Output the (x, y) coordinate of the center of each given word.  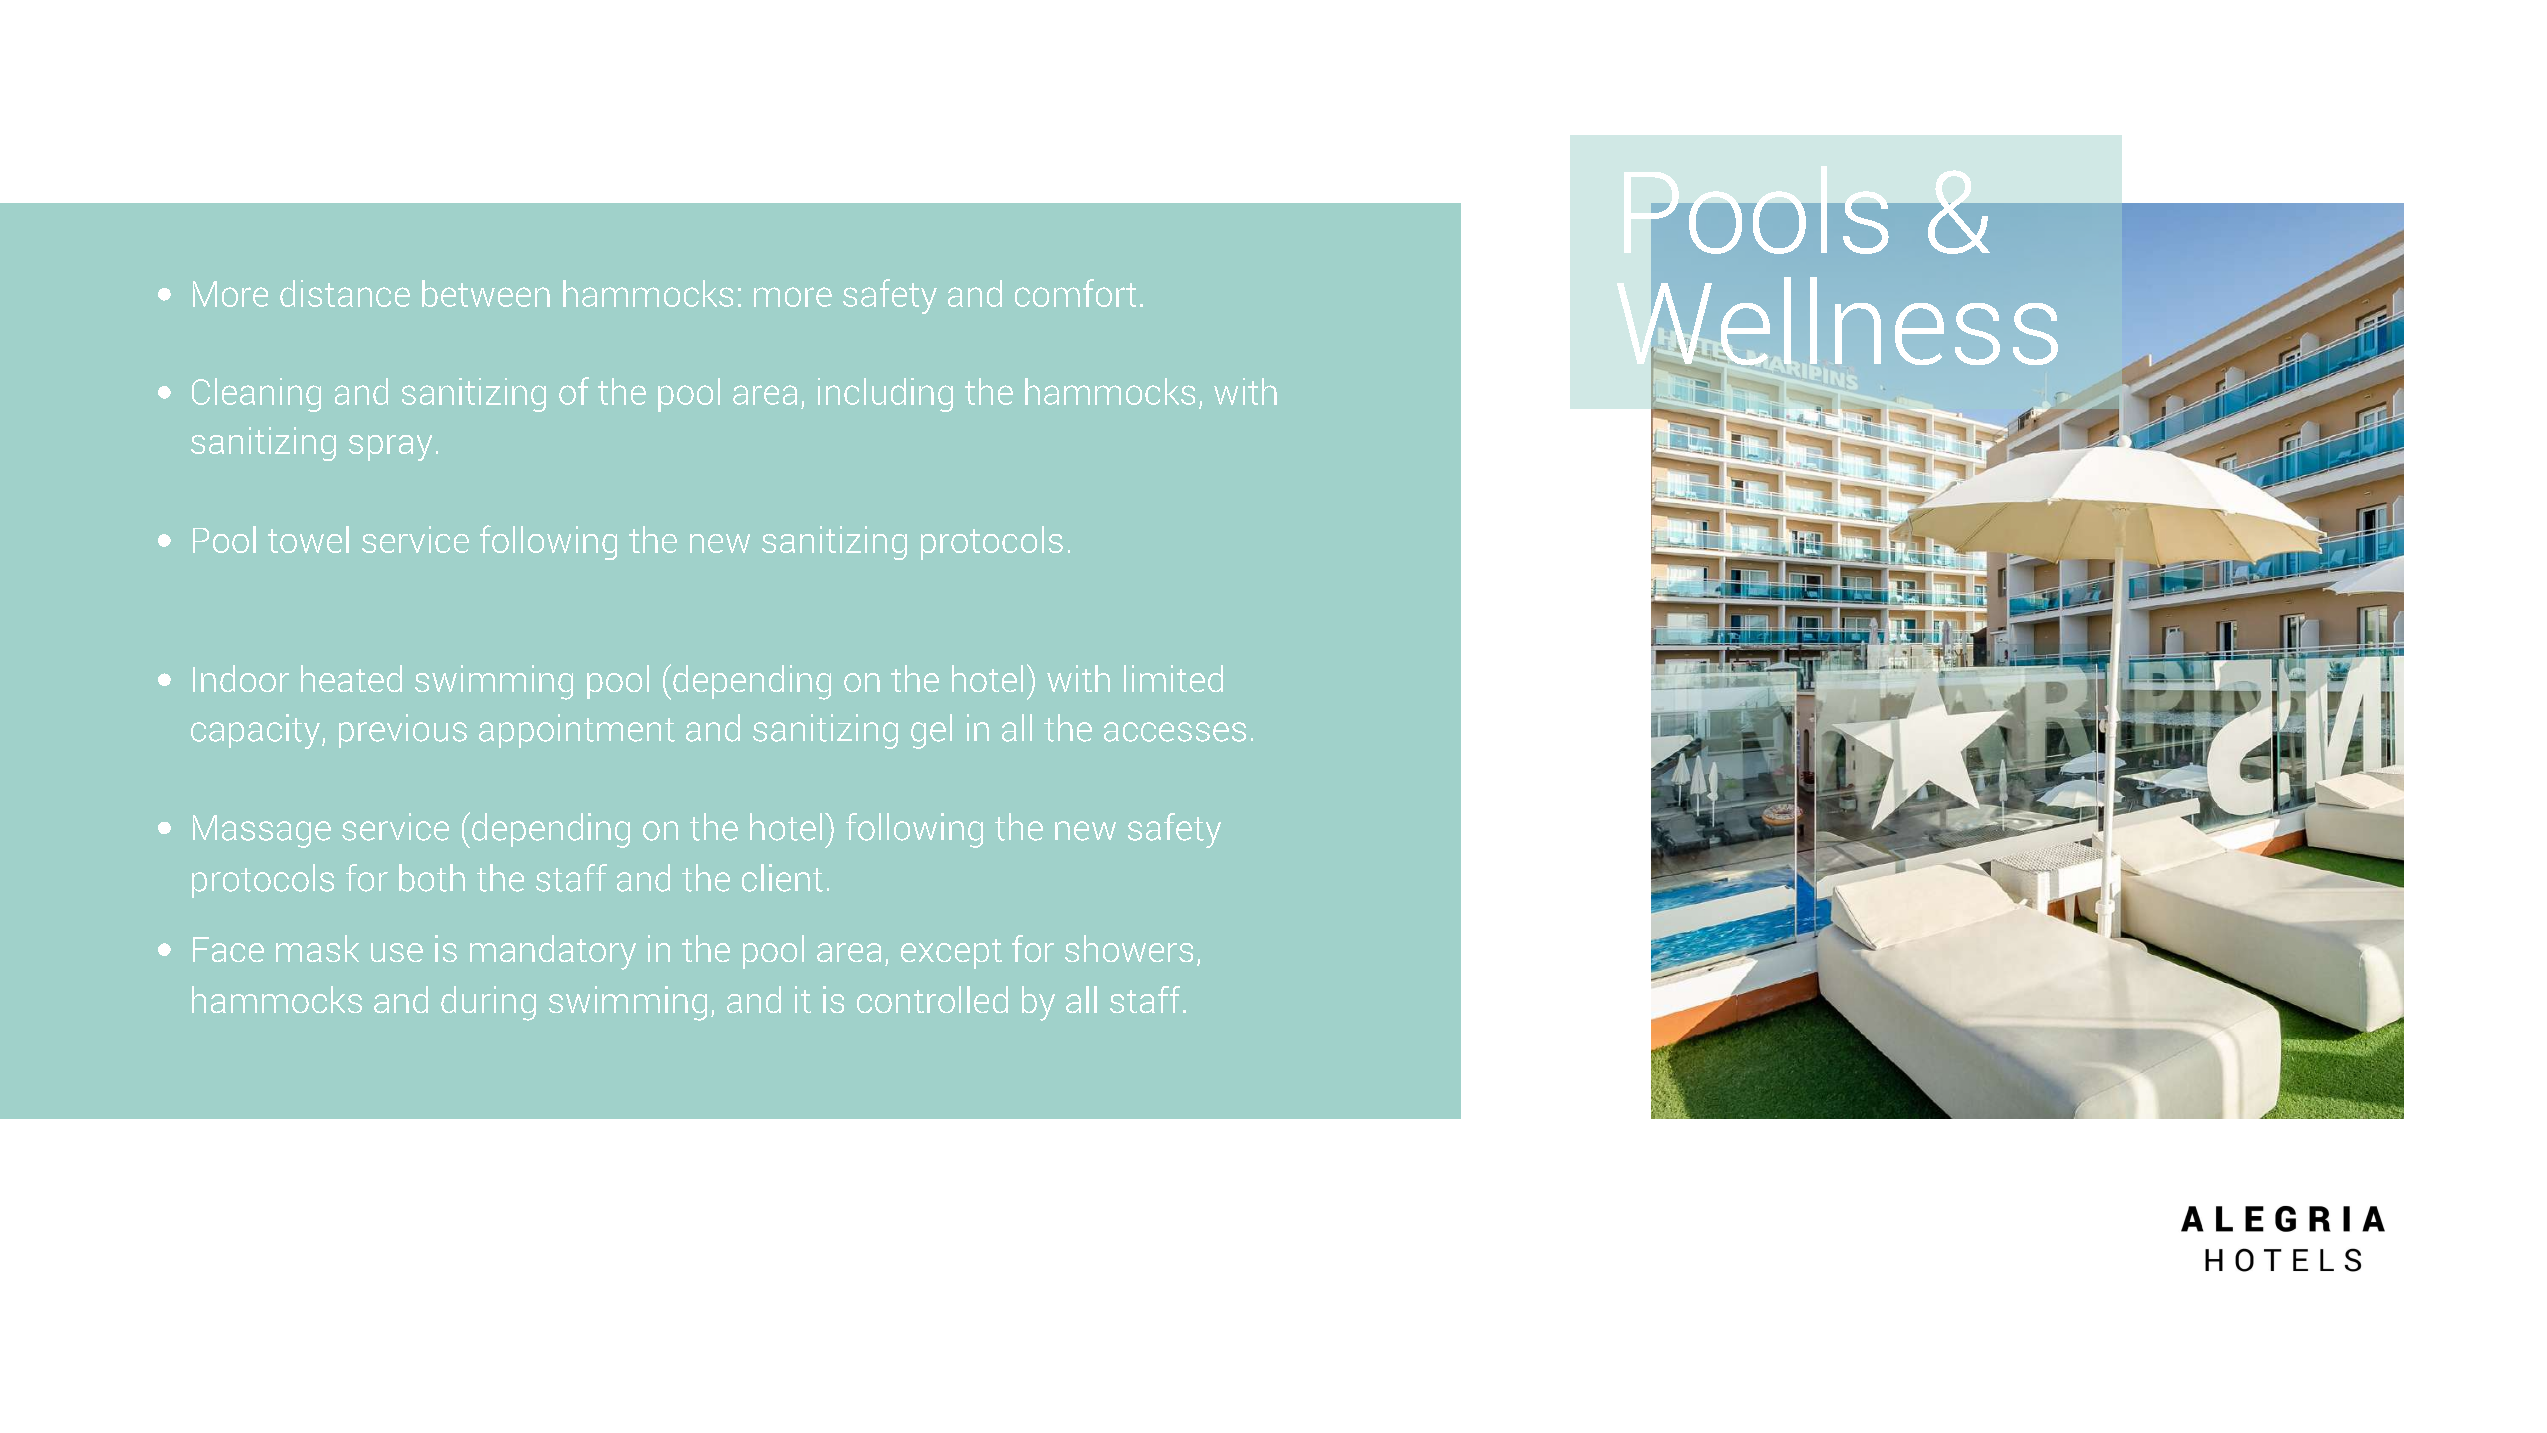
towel (308, 539)
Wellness (1837, 321)
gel (931, 731)
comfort (1075, 293)
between (486, 293)
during (488, 1003)
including (885, 395)
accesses (1175, 732)
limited (1173, 678)
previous (403, 731)
